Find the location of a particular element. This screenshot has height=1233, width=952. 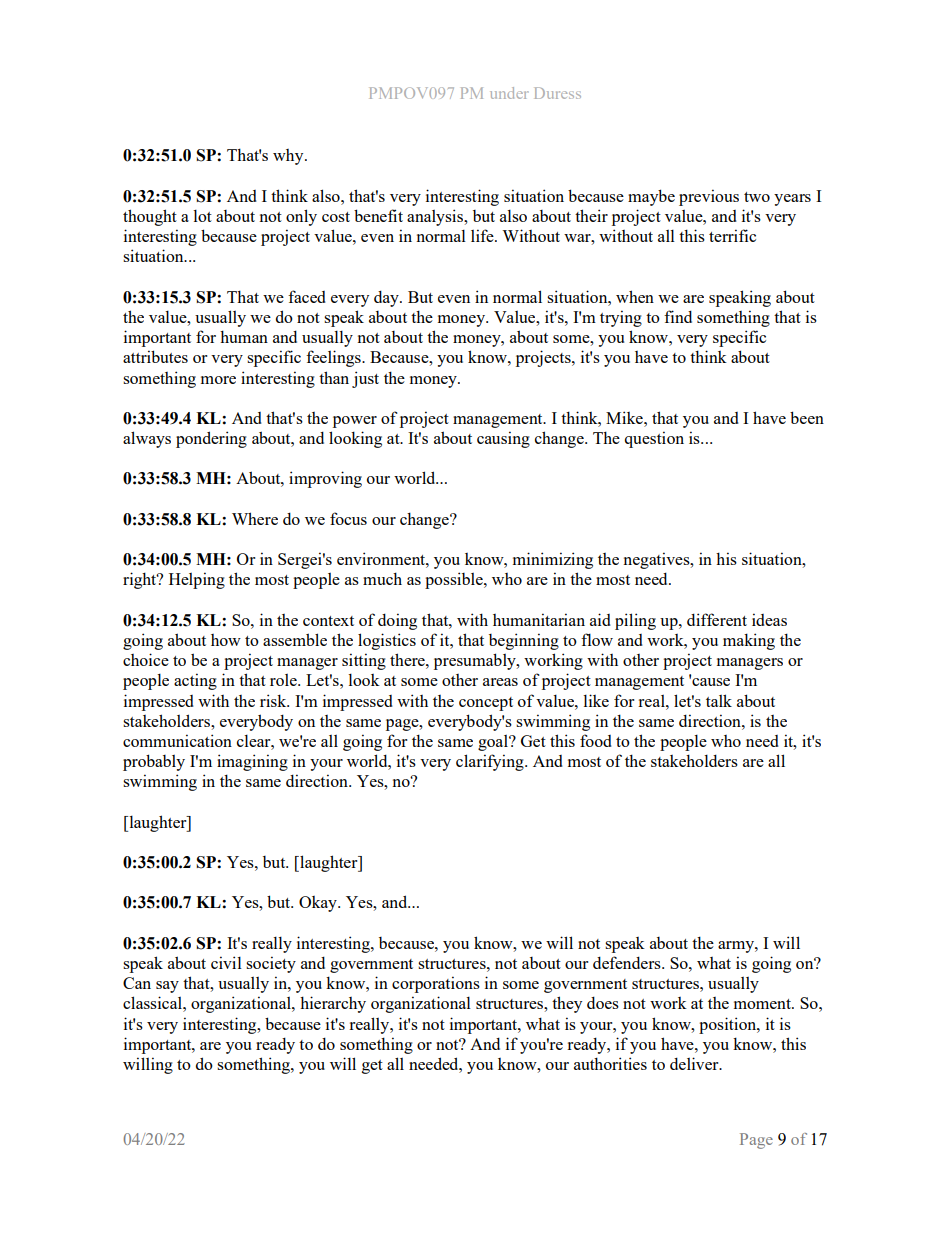

why is located at coordinates (289, 157).
